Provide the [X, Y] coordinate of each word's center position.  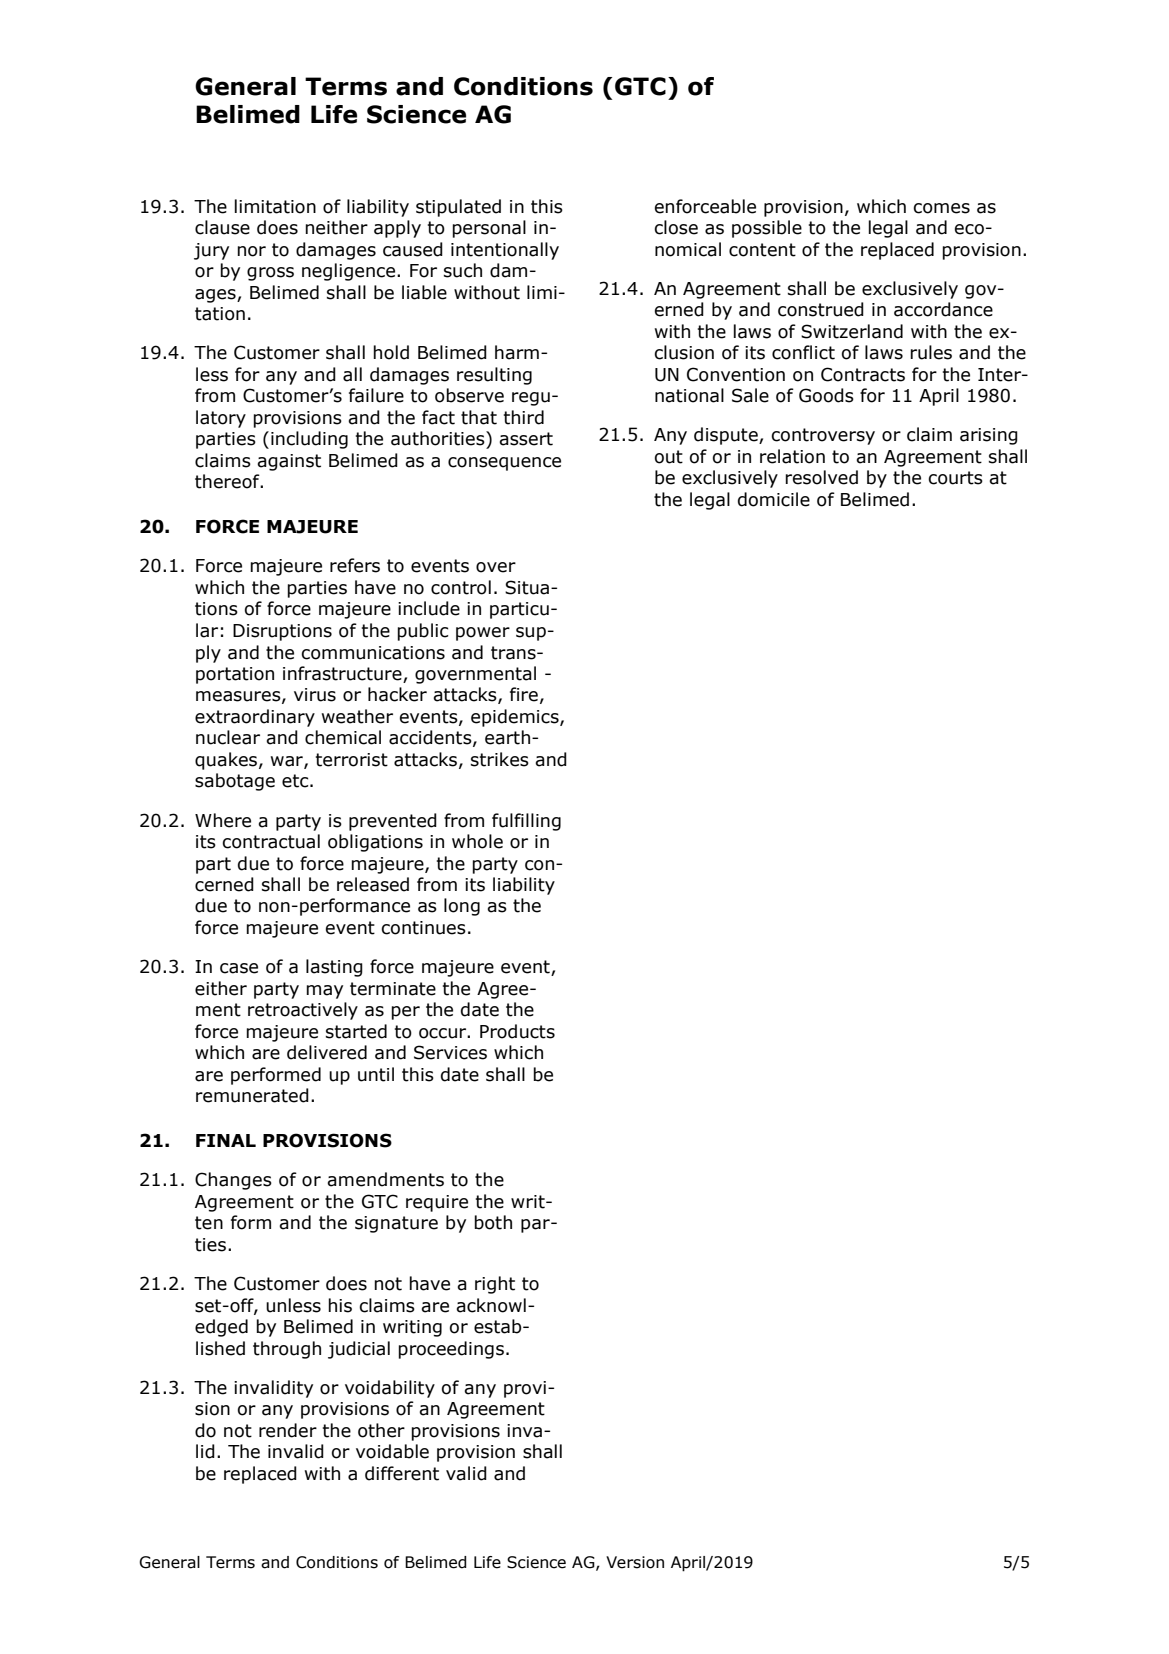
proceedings [451, 1350]
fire [524, 694]
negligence [350, 272]
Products [517, 1031]
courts [955, 478]
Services [450, 1052]
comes [941, 208]
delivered [327, 1052]
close [676, 227]
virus [315, 695]
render [288, 1430]
